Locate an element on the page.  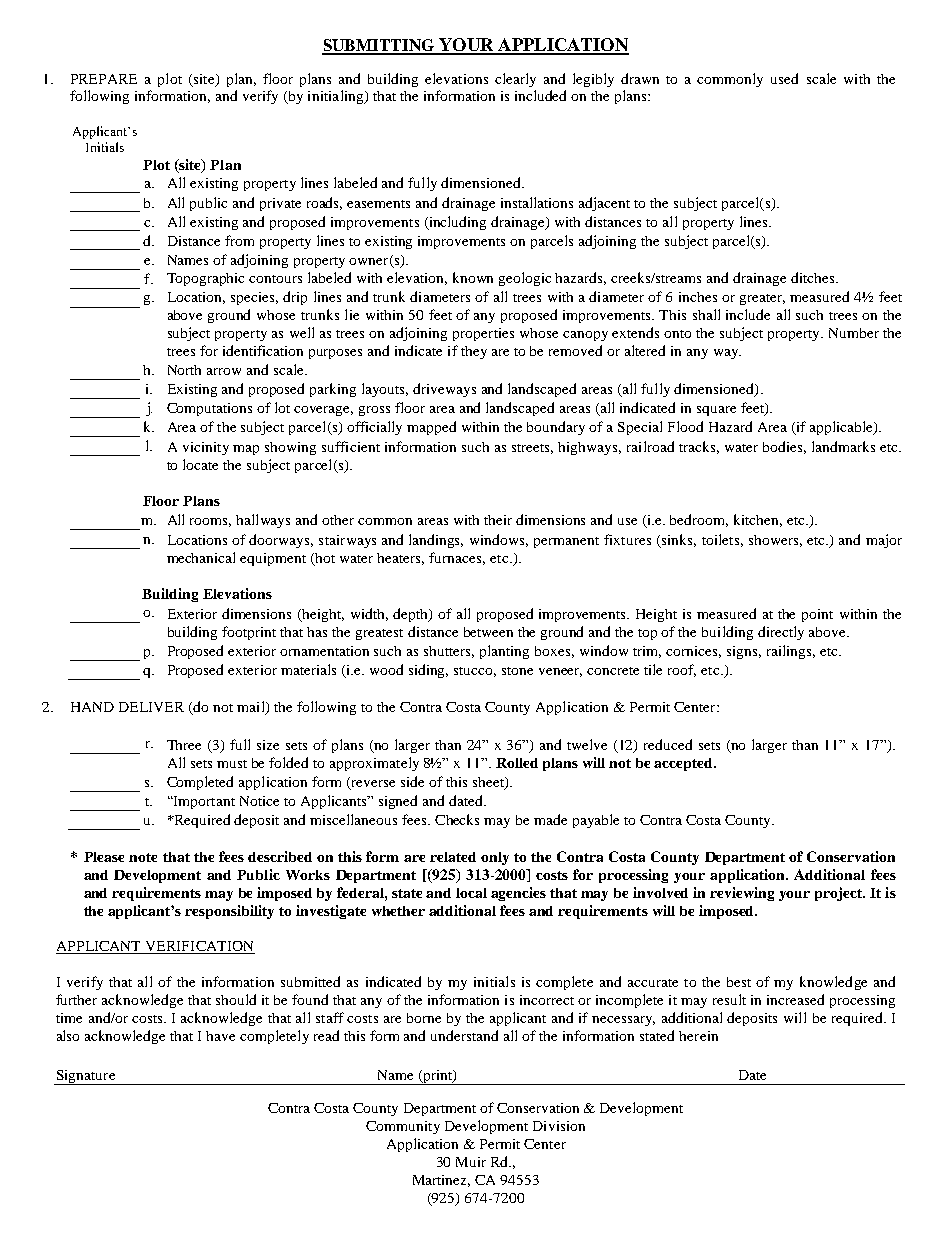
clearly is located at coordinates (515, 80).
